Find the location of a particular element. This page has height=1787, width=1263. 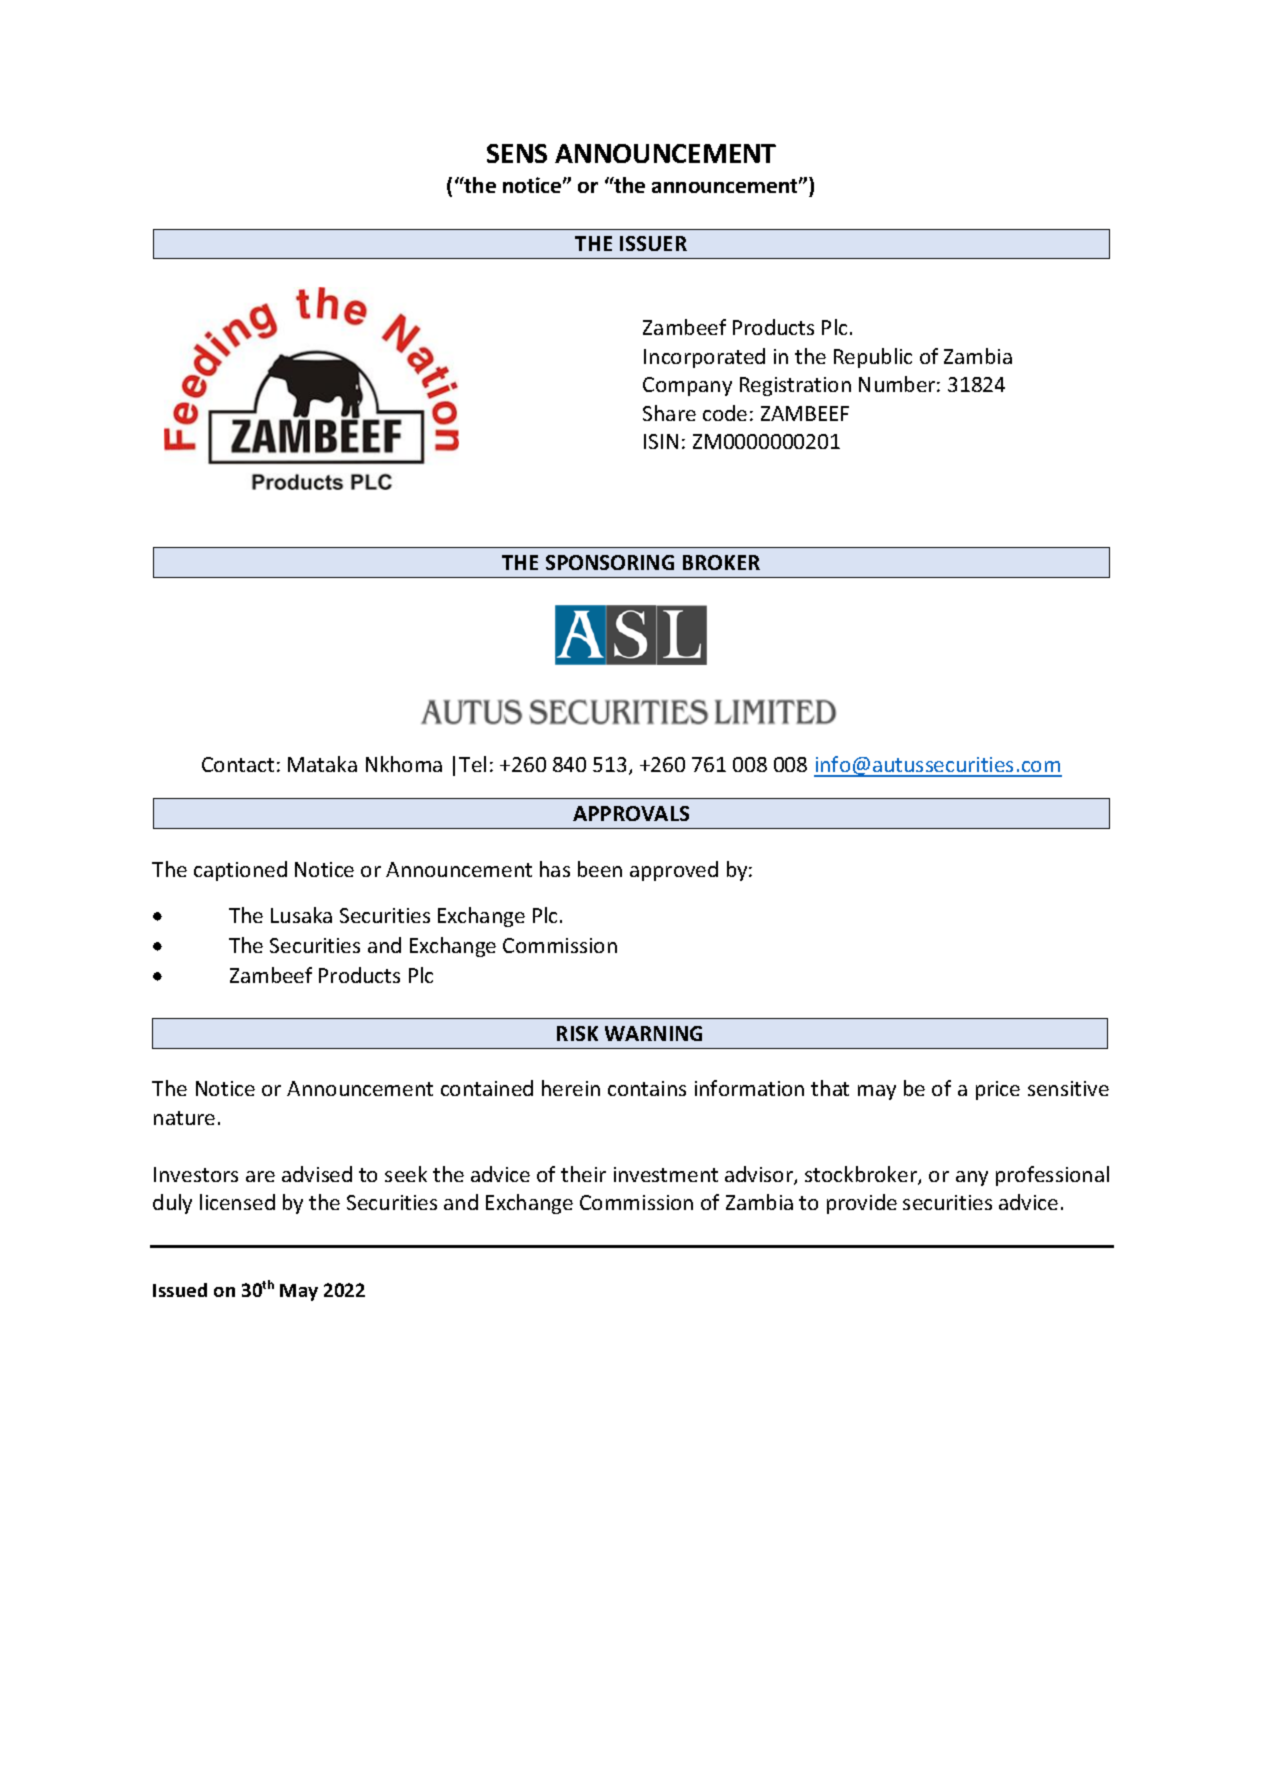

price is located at coordinates (998, 1090).
